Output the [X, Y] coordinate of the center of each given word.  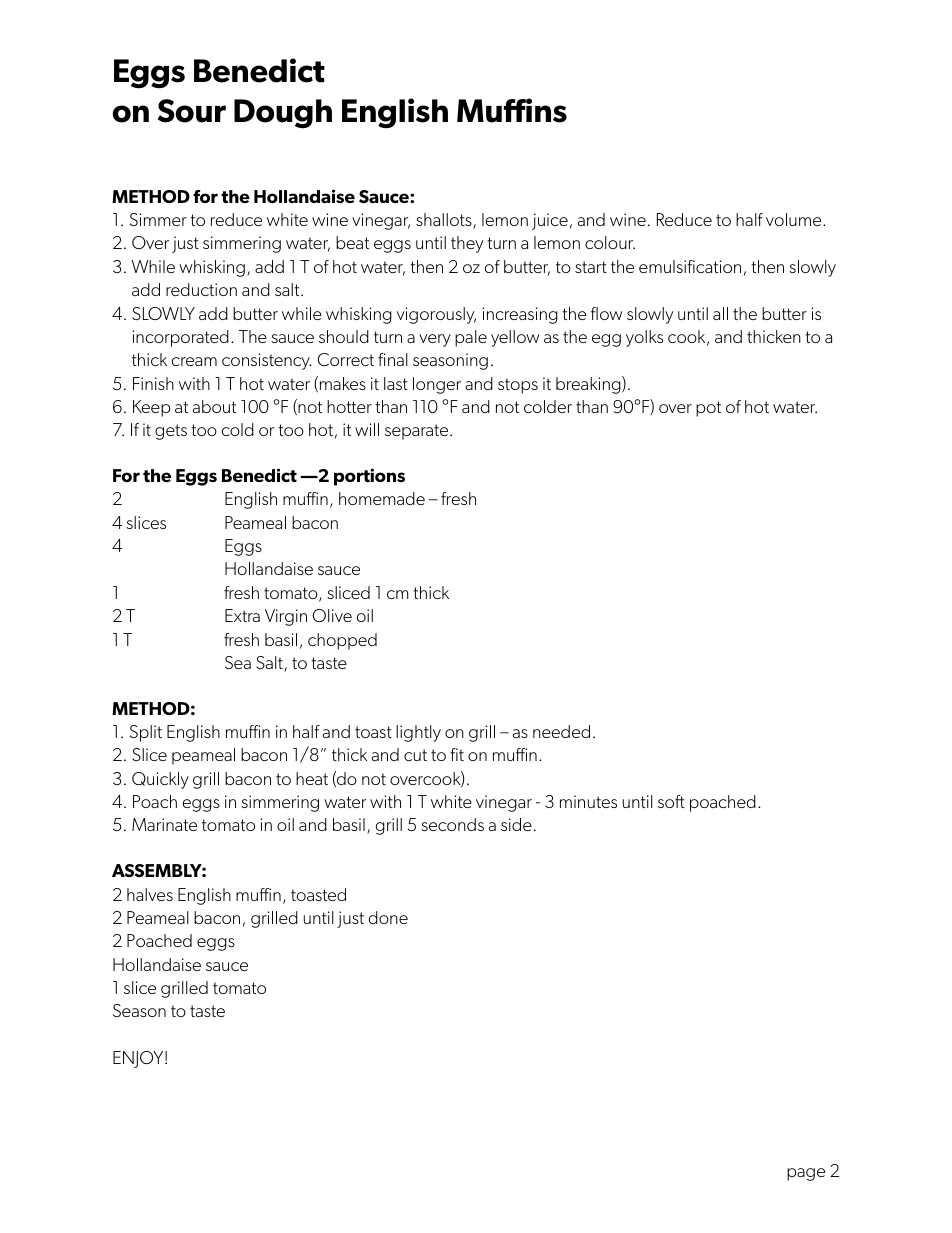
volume [795, 219]
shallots [445, 221]
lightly [418, 733]
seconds [452, 824]
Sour [192, 111]
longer [437, 385]
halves [150, 894]
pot [708, 409]
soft [671, 801]
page [806, 1174]
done [388, 917]
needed [561, 731]
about [214, 406]
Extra [242, 615]
